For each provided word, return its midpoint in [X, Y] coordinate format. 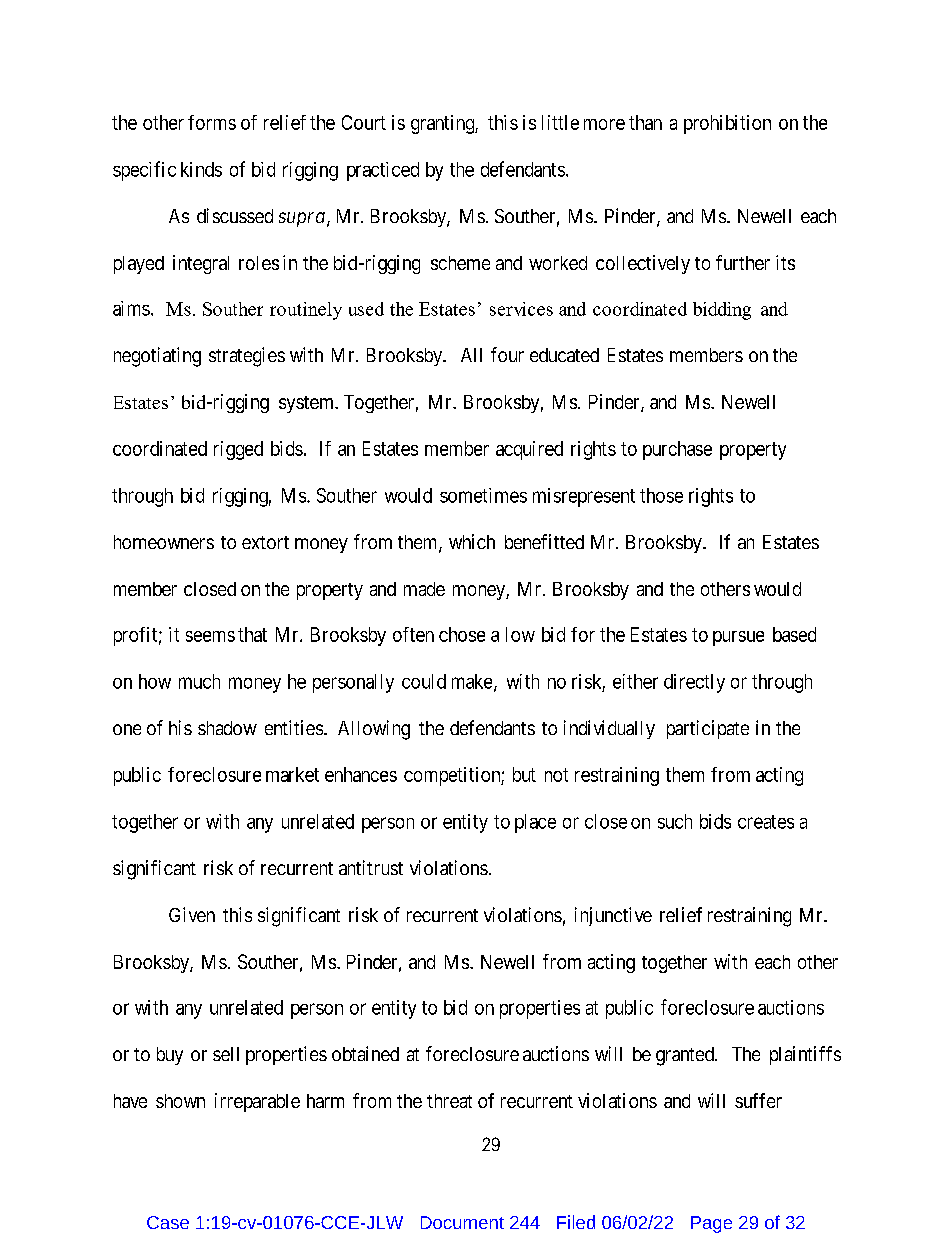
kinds [201, 169]
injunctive [613, 916]
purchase [677, 450]
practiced [383, 171]
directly [694, 683]
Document [462, 1222]
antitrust [371, 867]
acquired [529, 450]
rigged [238, 450]
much [199, 681]
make [472, 681]
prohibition [727, 124]
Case [168, 1222]
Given [192, 914]
